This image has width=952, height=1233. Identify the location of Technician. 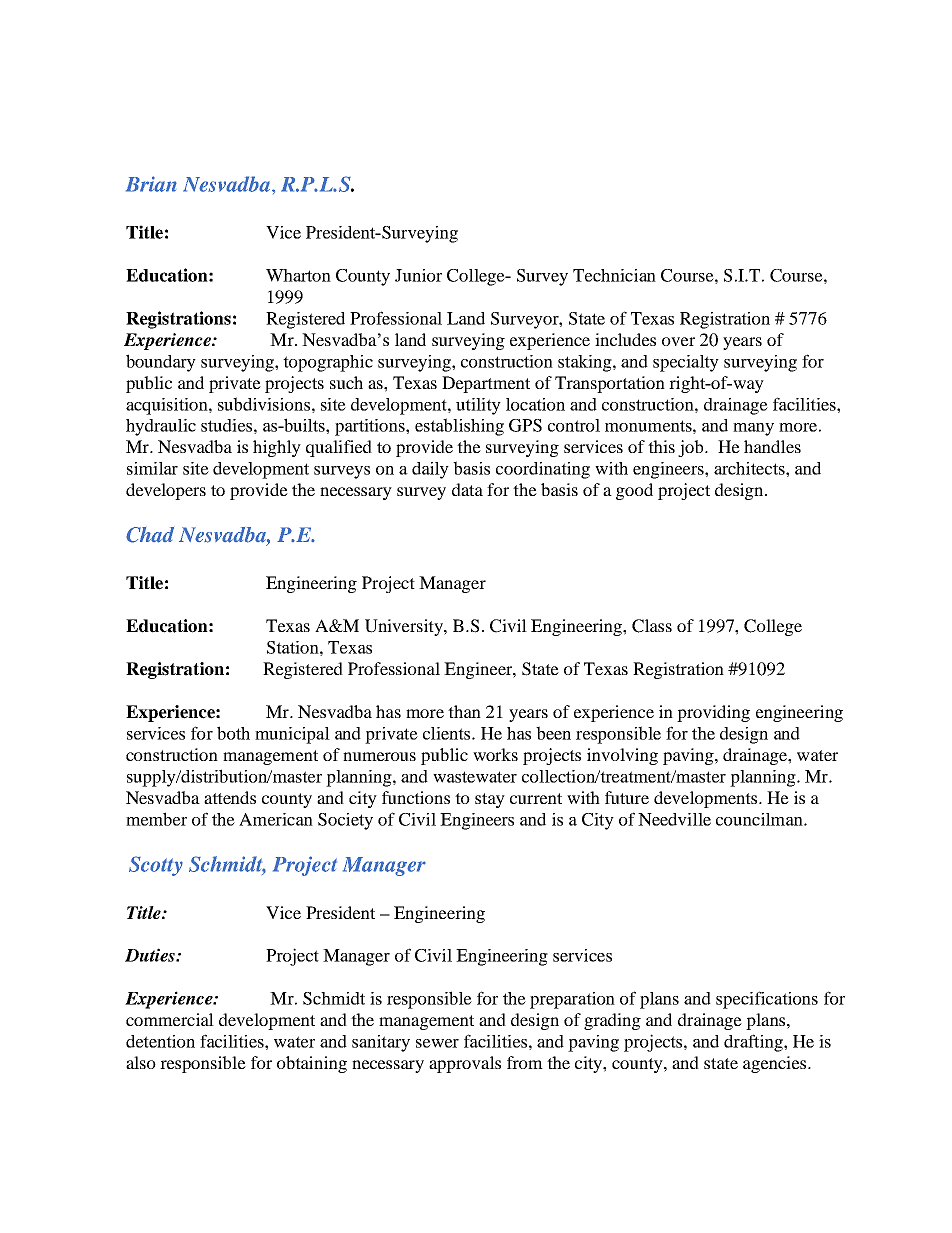
(614, 275).
